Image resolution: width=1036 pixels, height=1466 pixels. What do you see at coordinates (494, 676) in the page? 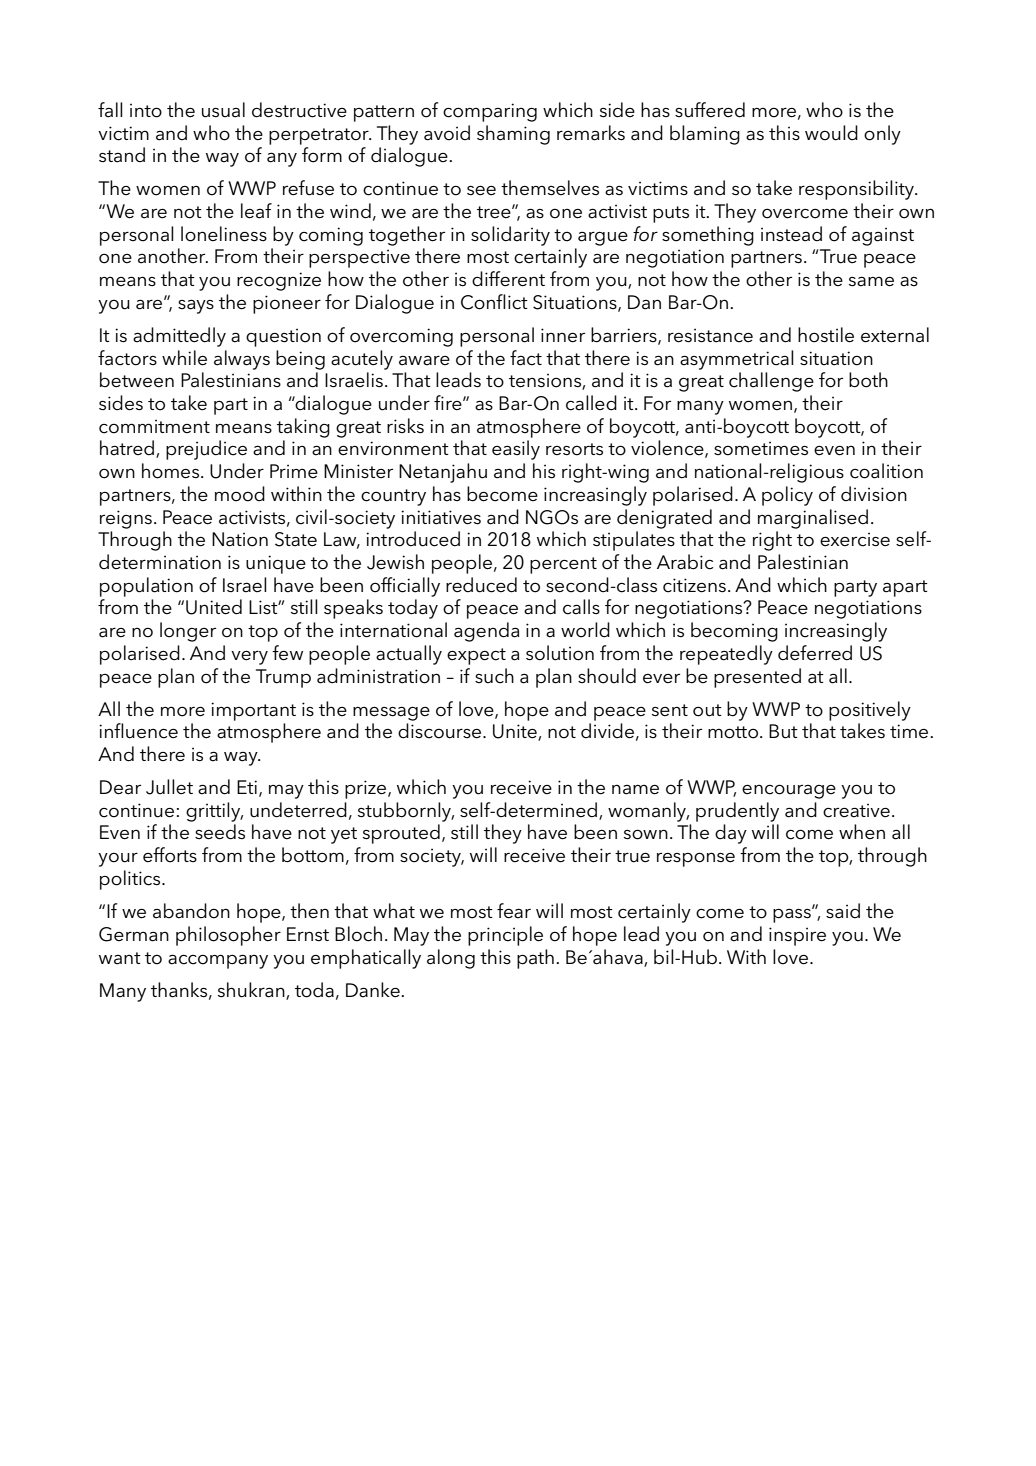
I see `such` at bounding box center [494, 676].
